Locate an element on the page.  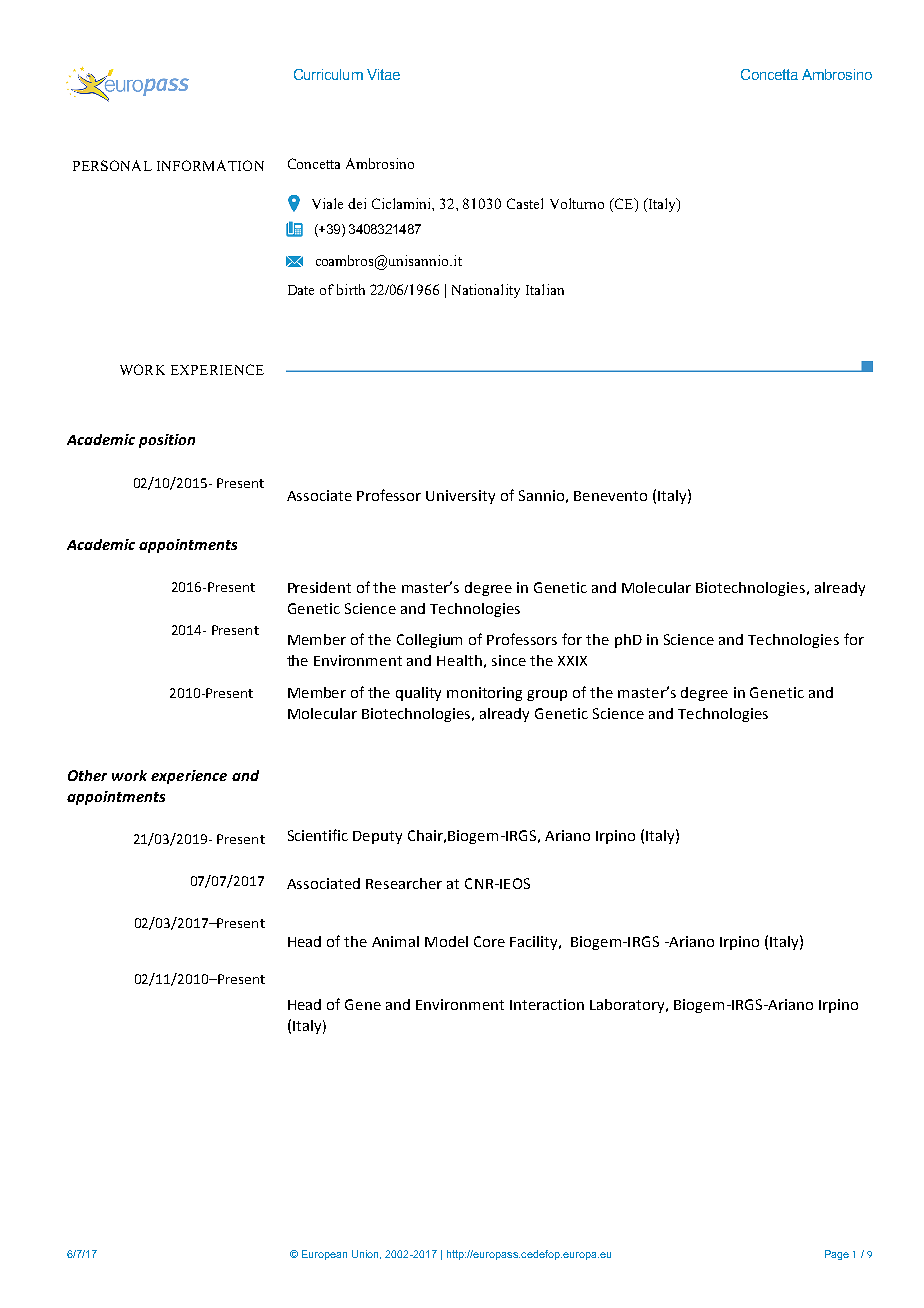
Interaction is located at coordinates (547, 1004).
